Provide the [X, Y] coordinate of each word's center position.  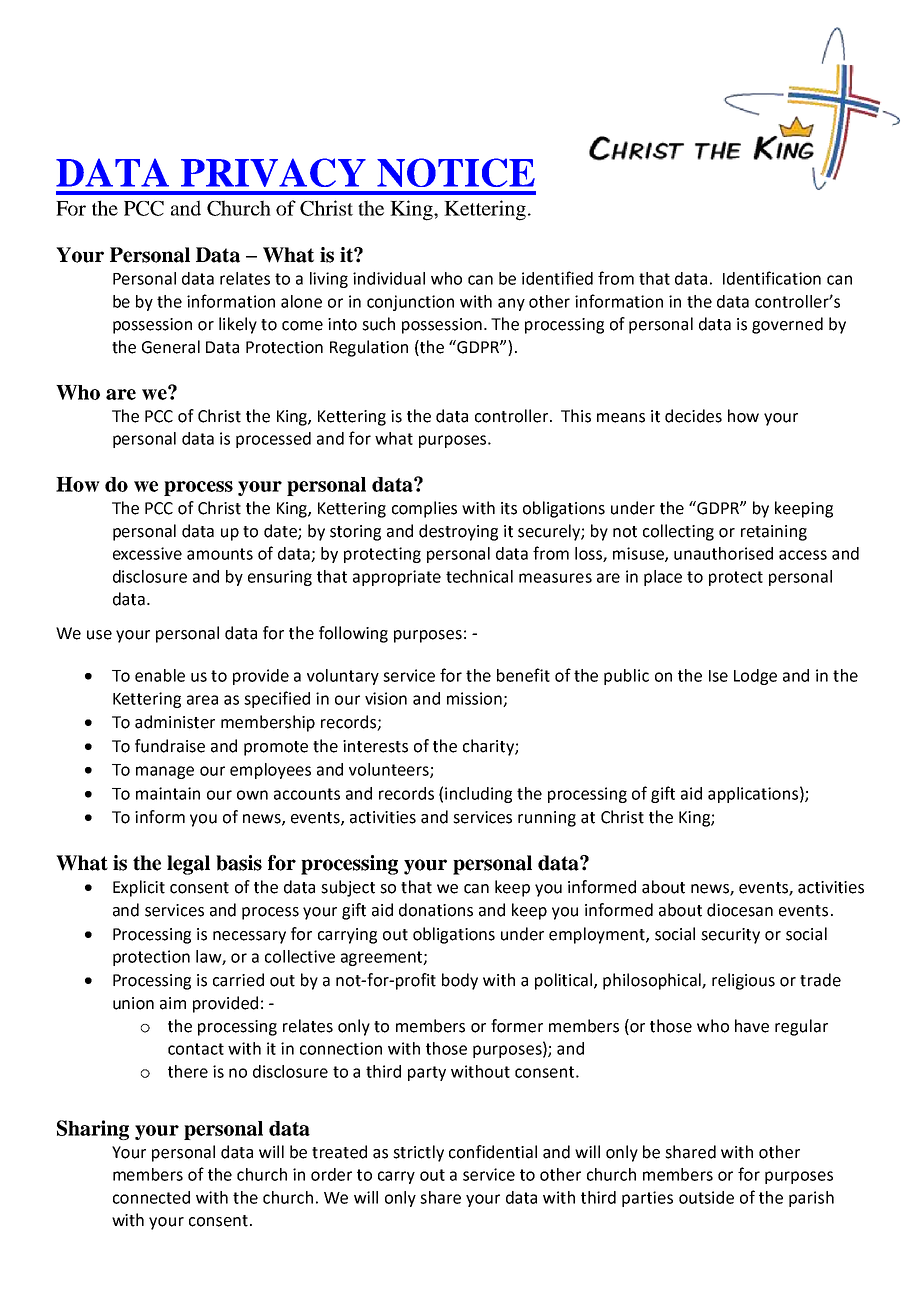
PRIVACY [273, 172]
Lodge [755, 677]
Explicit [139, 888]
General [171, 347]
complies [424, 509]
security [730, 936]
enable [160, 675]
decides [693, 416]
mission [475, 699]
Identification [772, 278]
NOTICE [456, 172]
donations [436, 910]
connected [151, 1197]
